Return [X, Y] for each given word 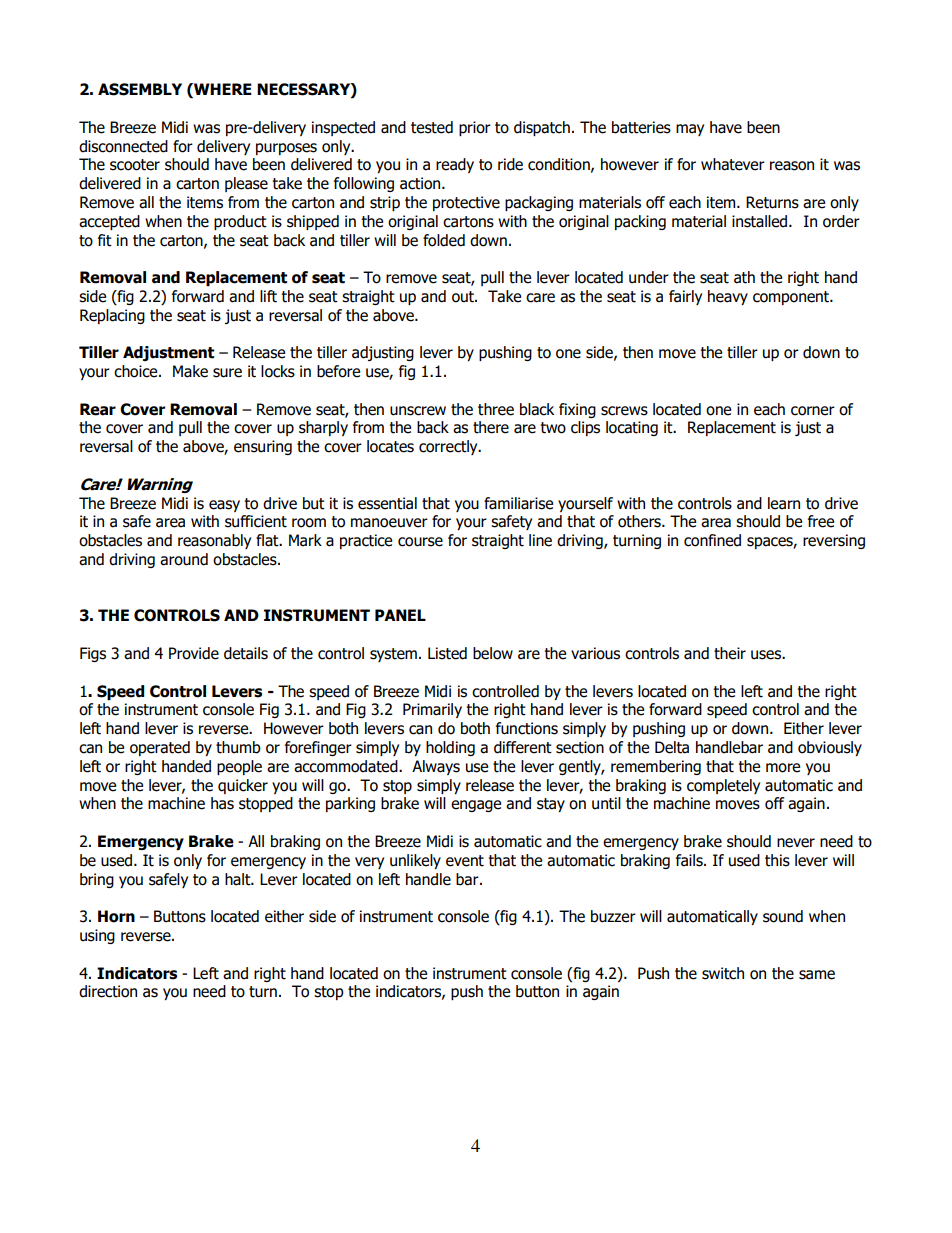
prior [475, 128]
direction [108, 991]
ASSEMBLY [140, 89]
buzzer [613, 916]
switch [723, 973]
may [690, 130]
